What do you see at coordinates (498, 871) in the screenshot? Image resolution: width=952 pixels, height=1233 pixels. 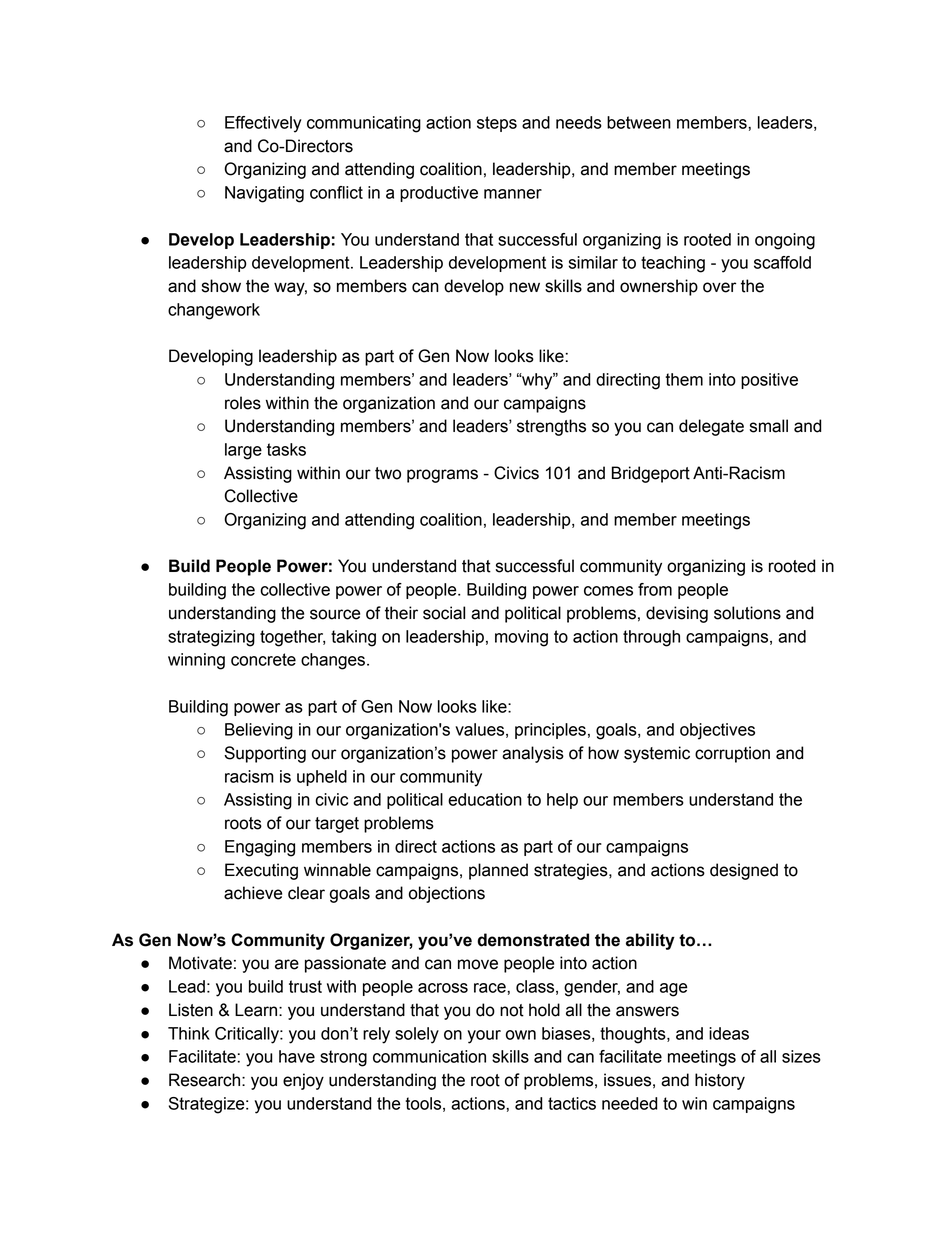 I see `planned` at bounding box center [498, 871].
